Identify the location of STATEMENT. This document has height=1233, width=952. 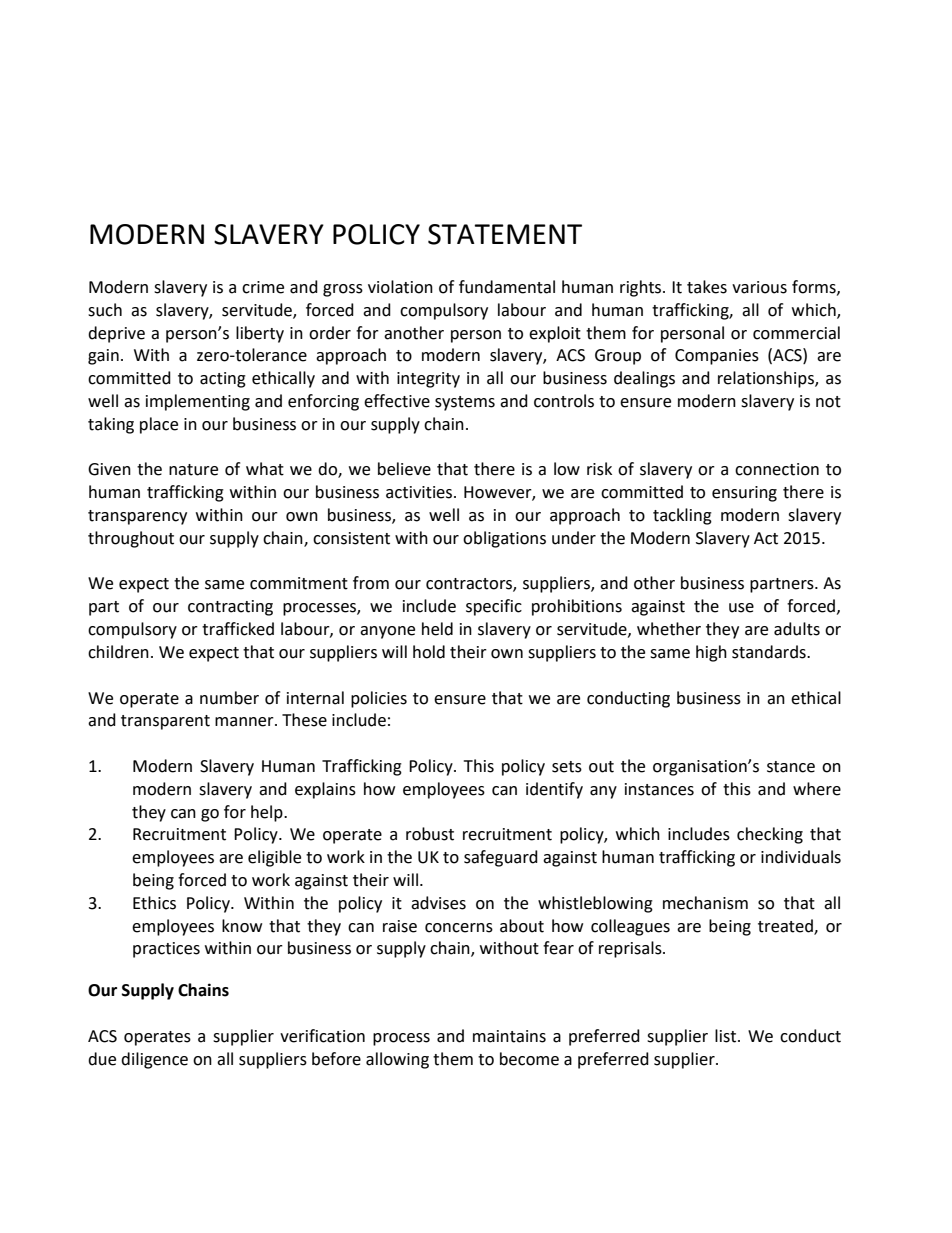
(505, 234).
